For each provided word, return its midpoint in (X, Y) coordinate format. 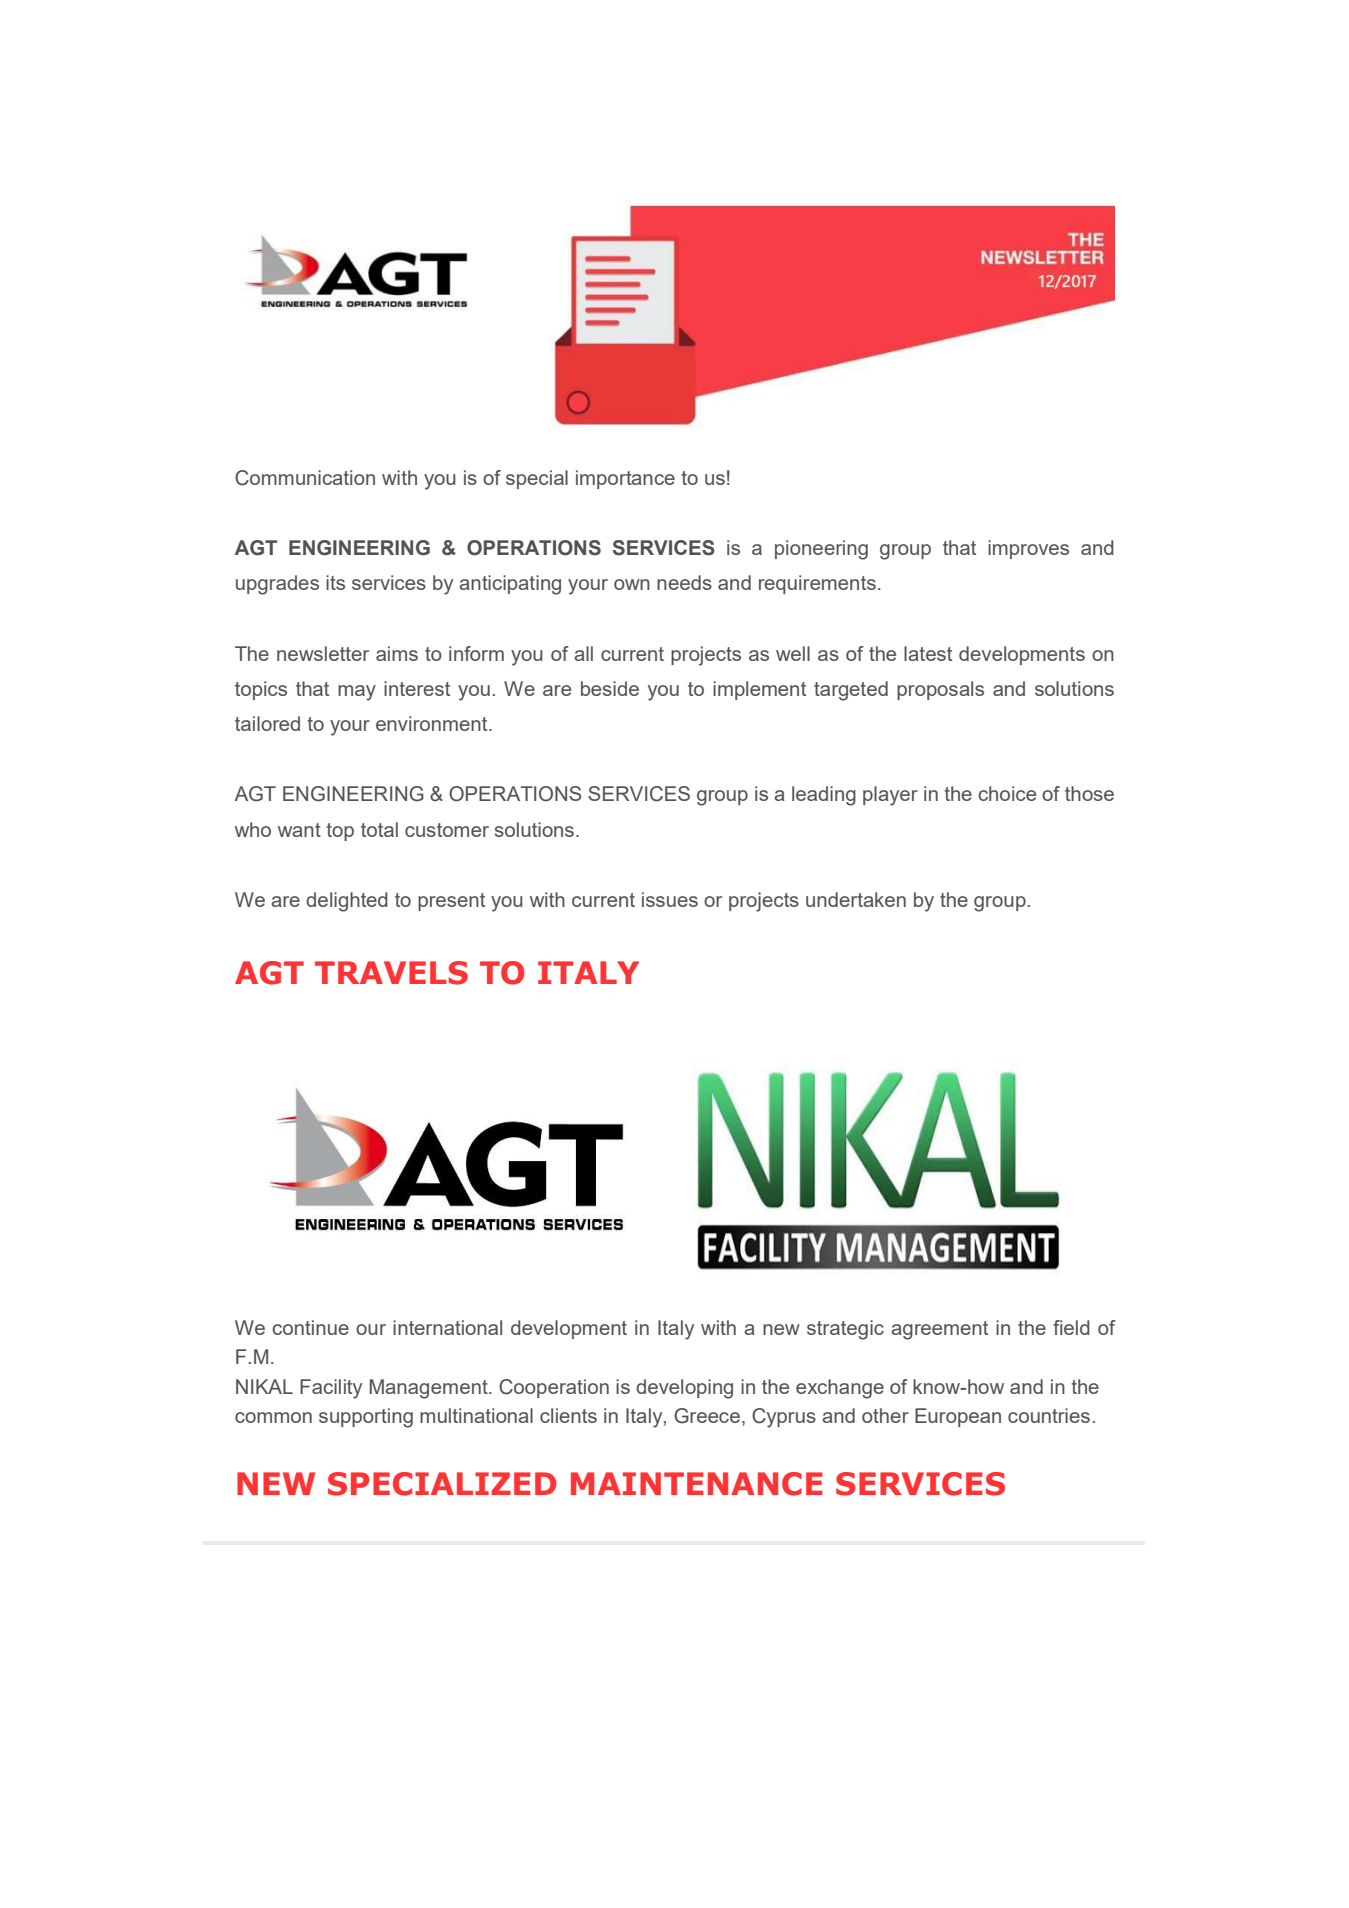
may (357, 693)
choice (1007, 793)
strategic (845, 1330)
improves (1028, 549)
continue (310, 1327)
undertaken (856, 899)
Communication (305, 478)
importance (625, 479)
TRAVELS (391, 973)
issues (670, 899)
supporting (366, 1418)
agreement (939, 1330)
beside (610, 688)
